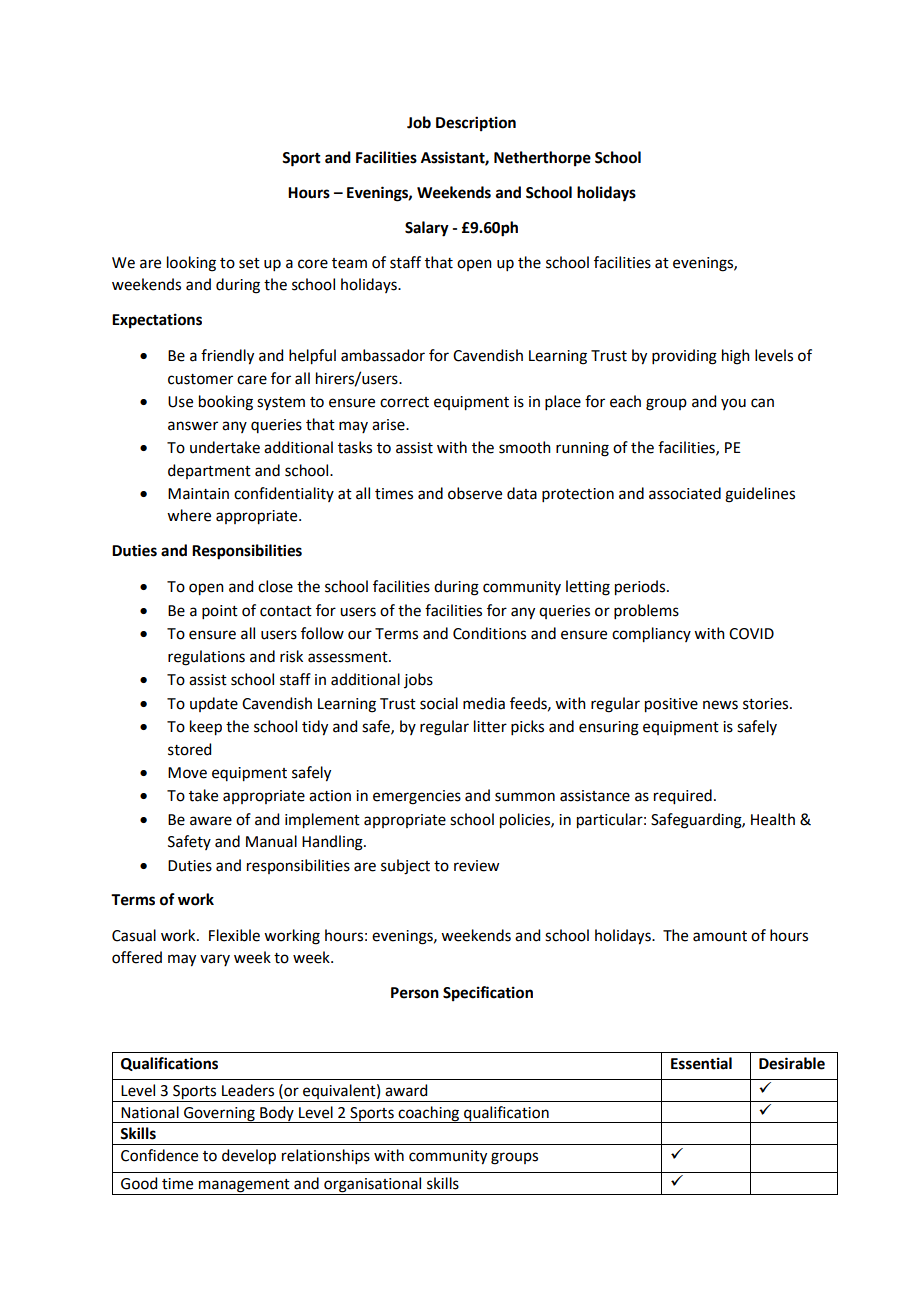  What do you see at coordinates (476, 124) in the screenshot?
I see `Description` at bounding box center [476, 124].
